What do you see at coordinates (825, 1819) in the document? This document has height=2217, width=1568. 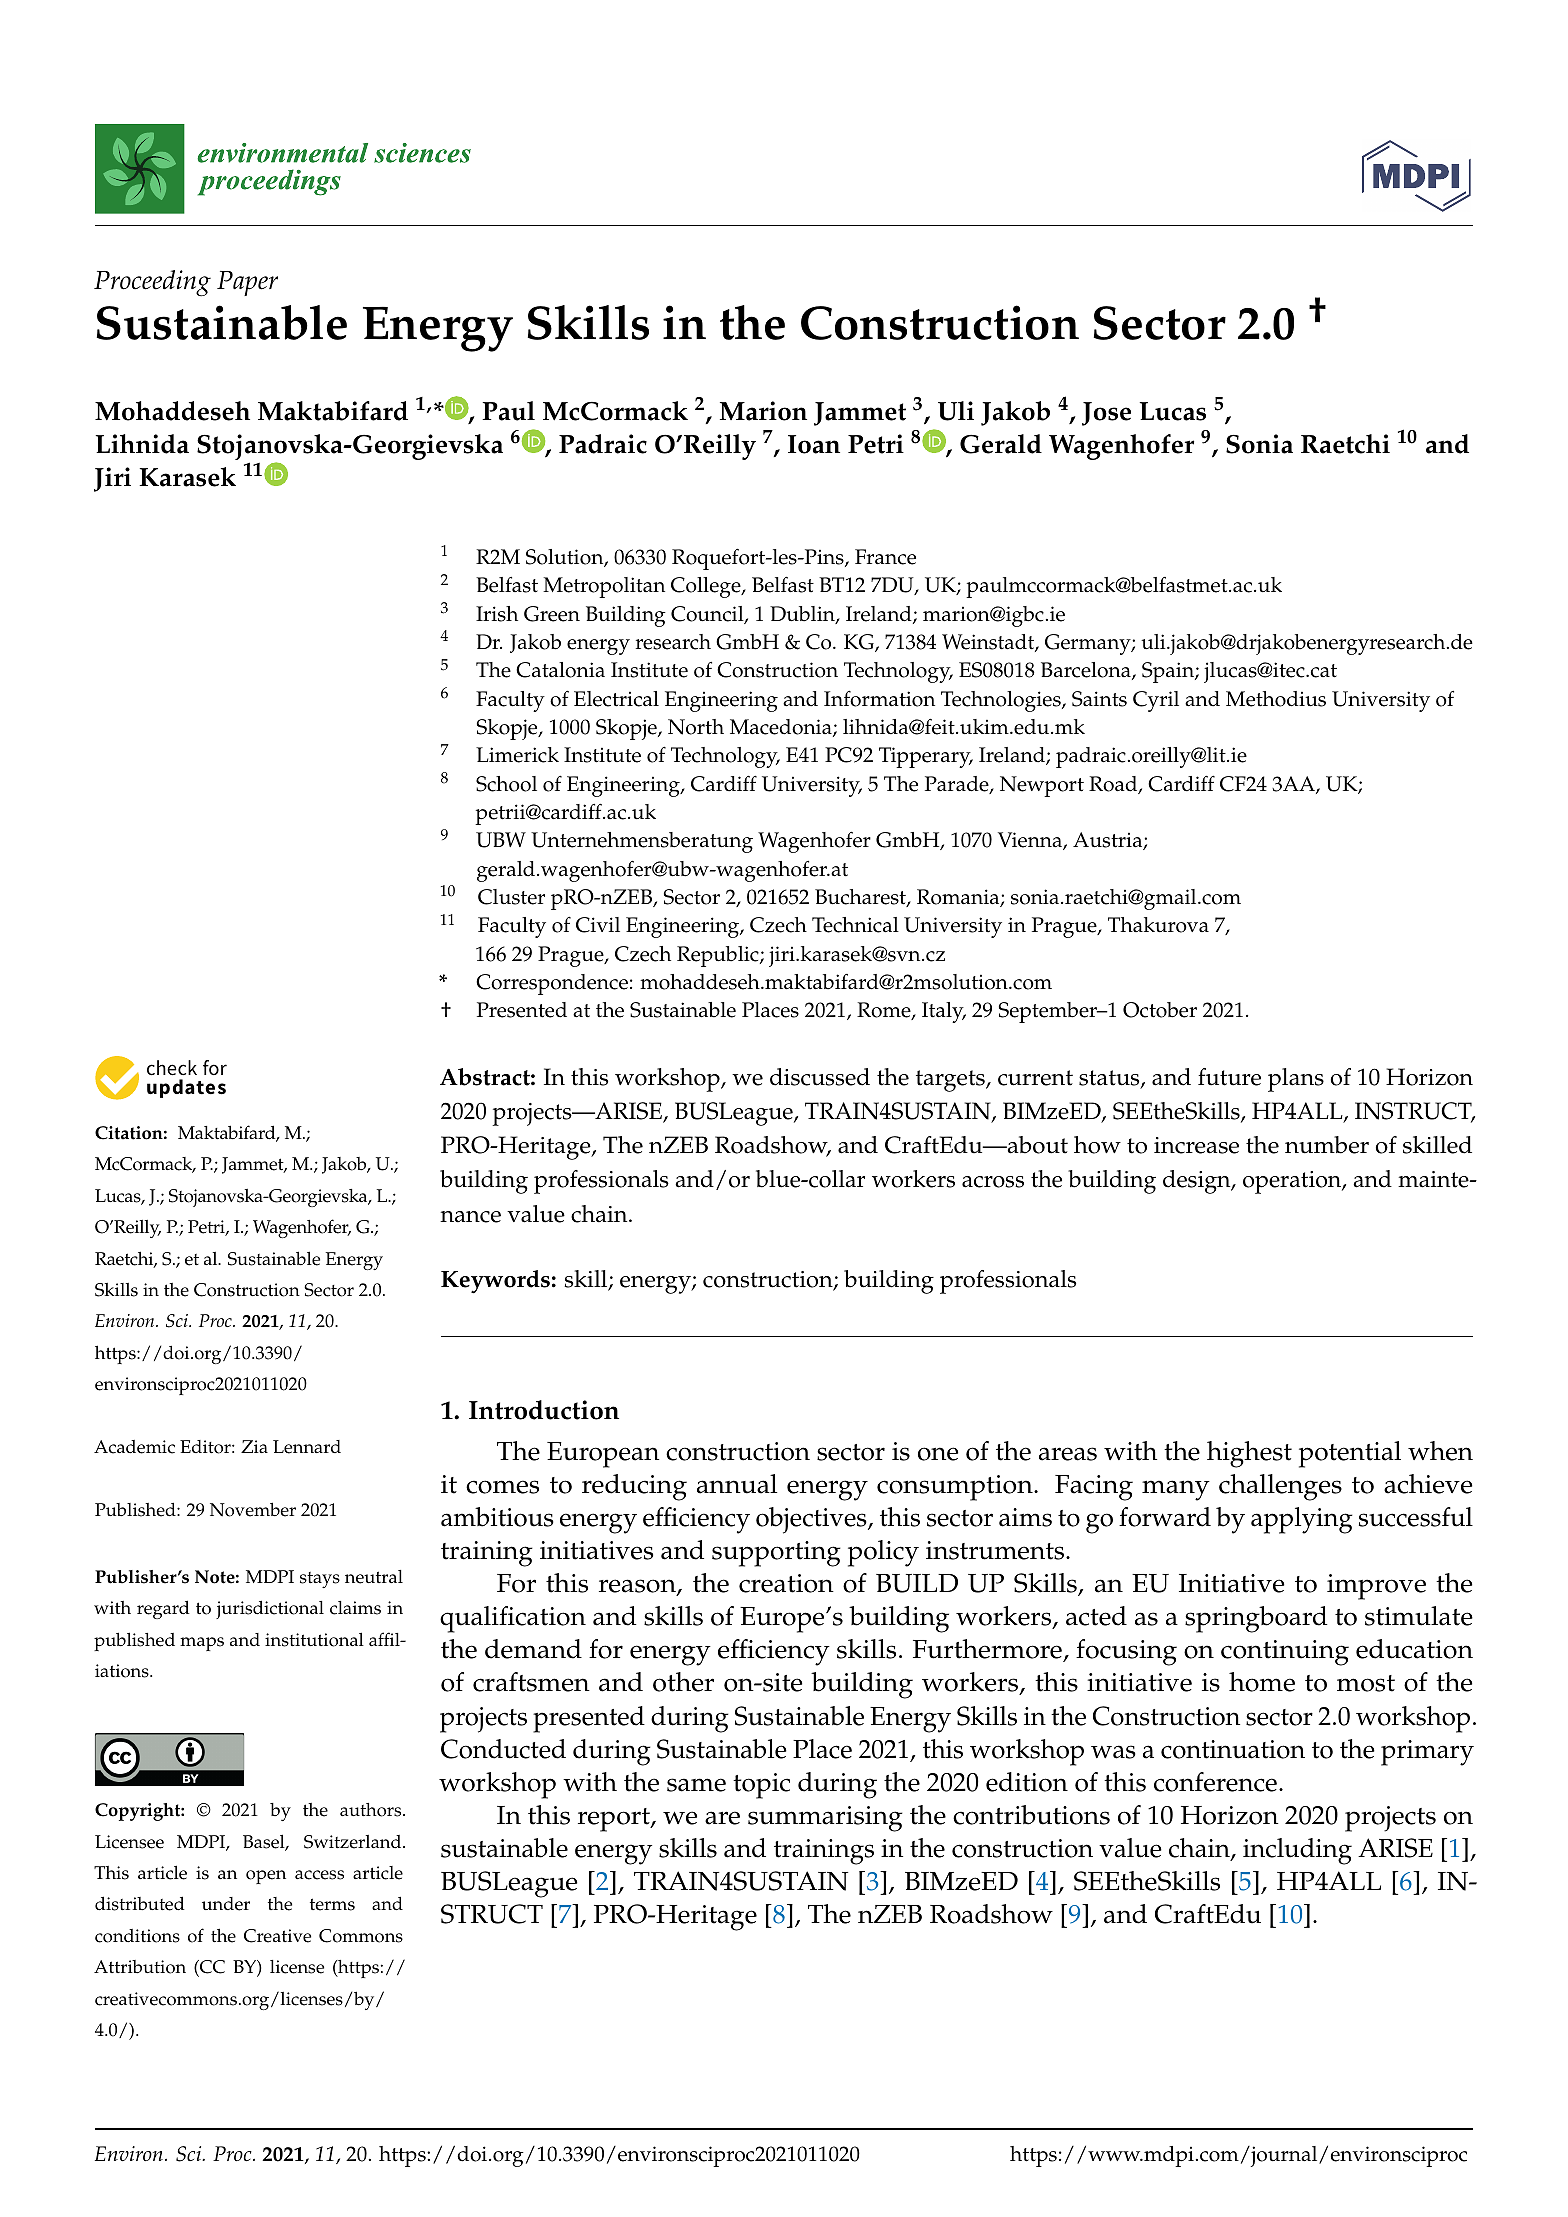 I see `summarising` at bounding box center [825, 1819].
